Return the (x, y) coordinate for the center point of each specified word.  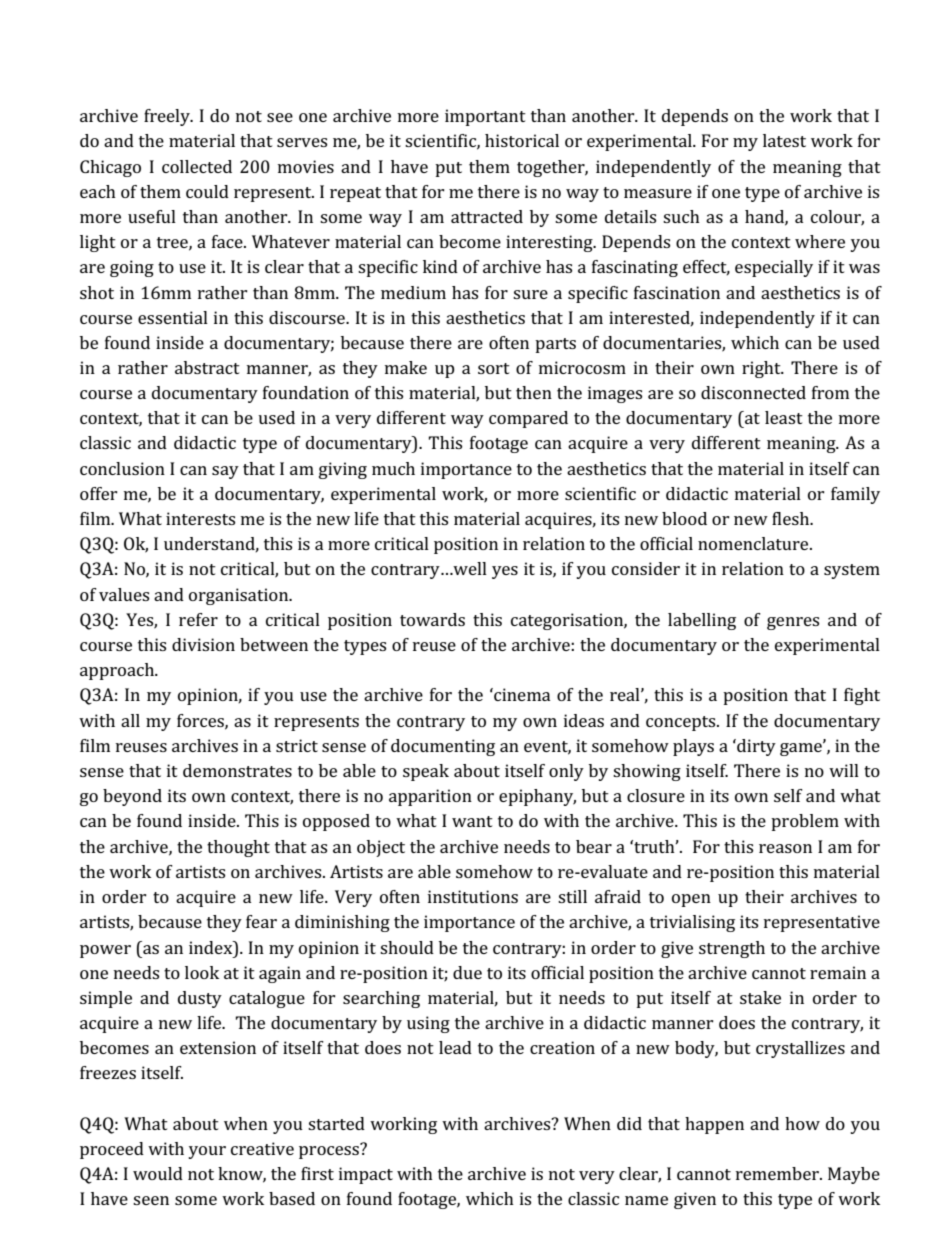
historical (522, 140)
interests (200, 518)
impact (366, 1175)
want (472, 821)
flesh (792, 518)
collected (197, 166)
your (207, 1152)
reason (785, 848)
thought (238, 848)
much (393, 468)
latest (784, 140)
